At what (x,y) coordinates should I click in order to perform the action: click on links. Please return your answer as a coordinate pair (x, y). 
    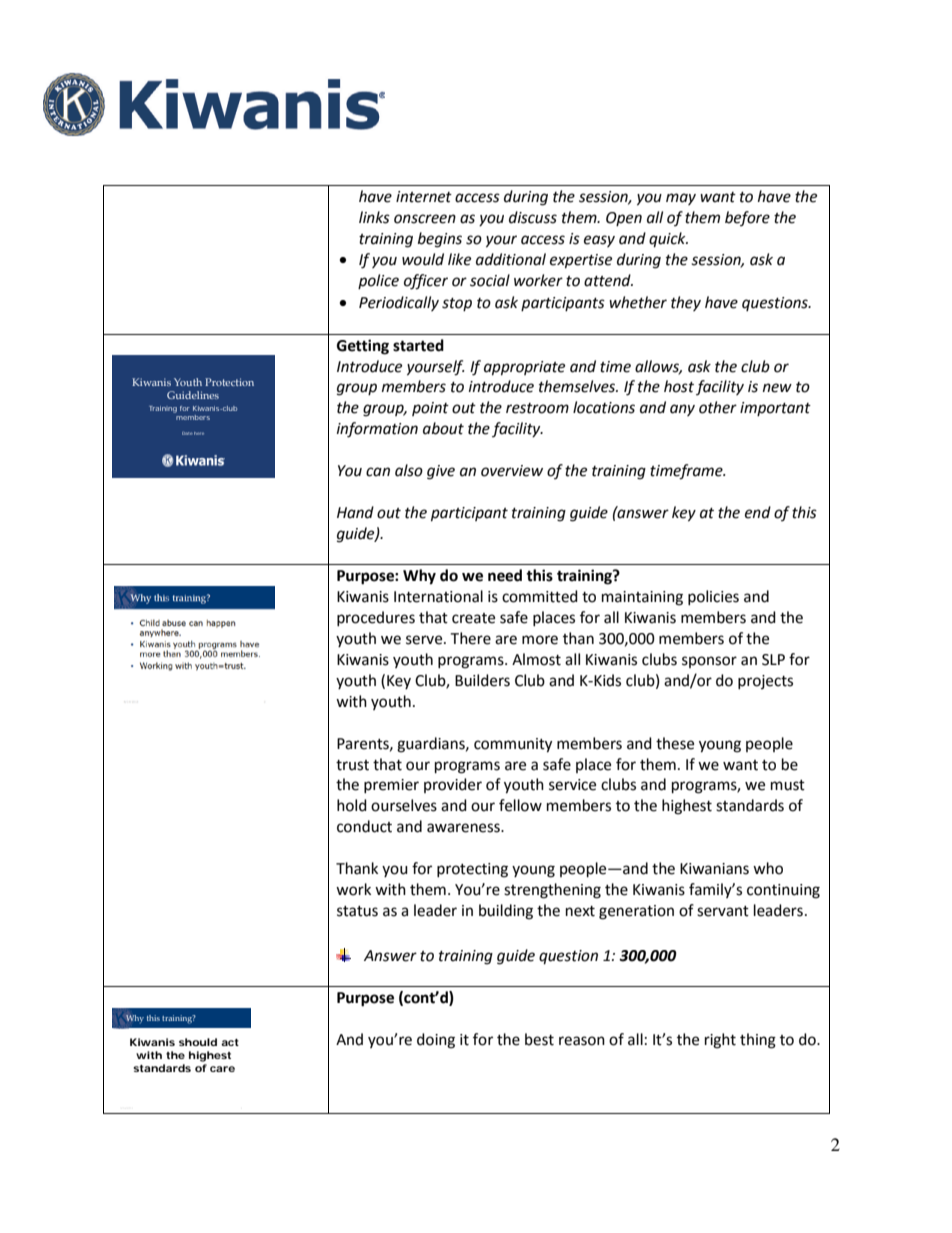
    Looking at the image, I should click on (374, 217).
